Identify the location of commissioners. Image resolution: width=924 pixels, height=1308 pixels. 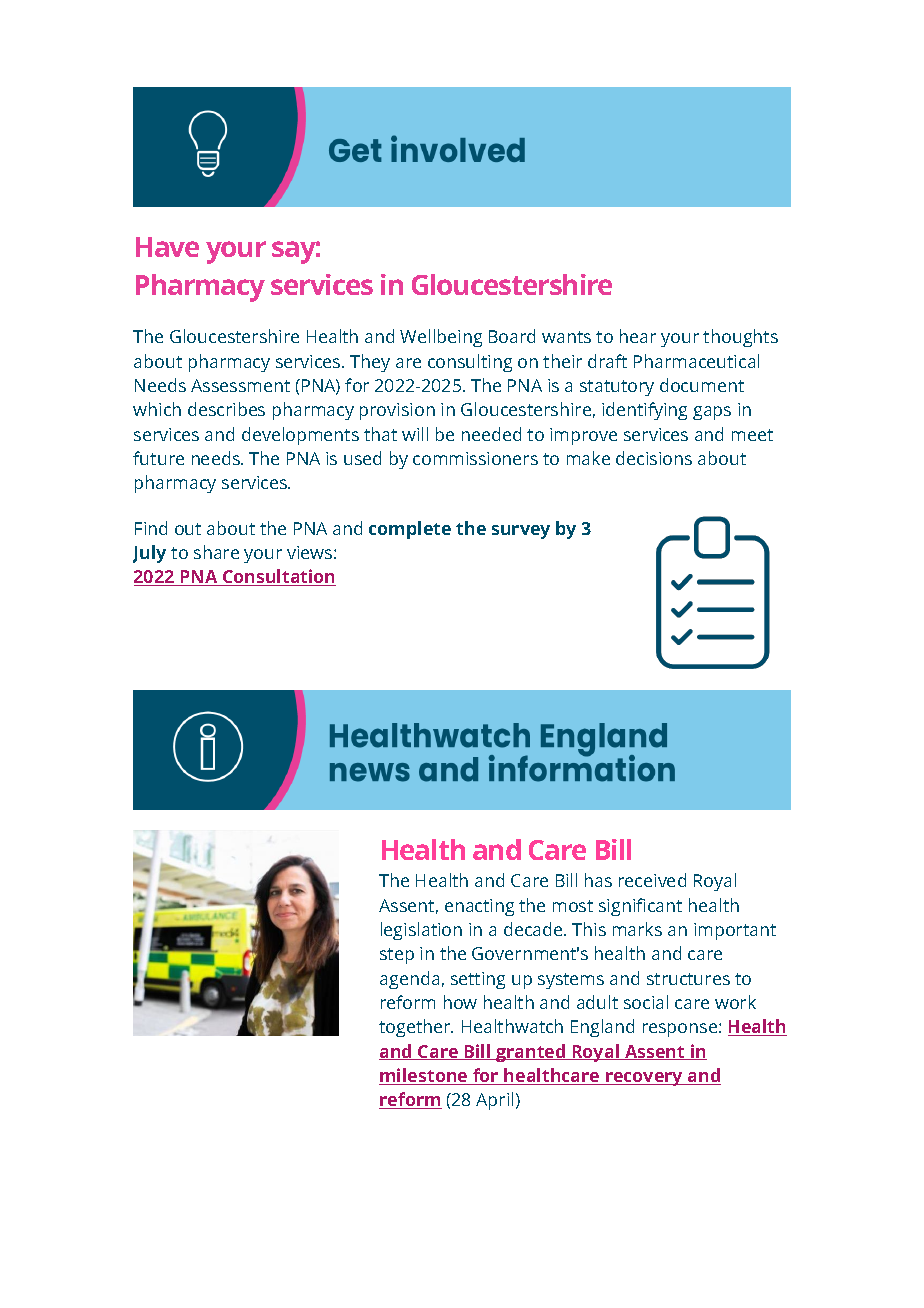
(475, 458).
